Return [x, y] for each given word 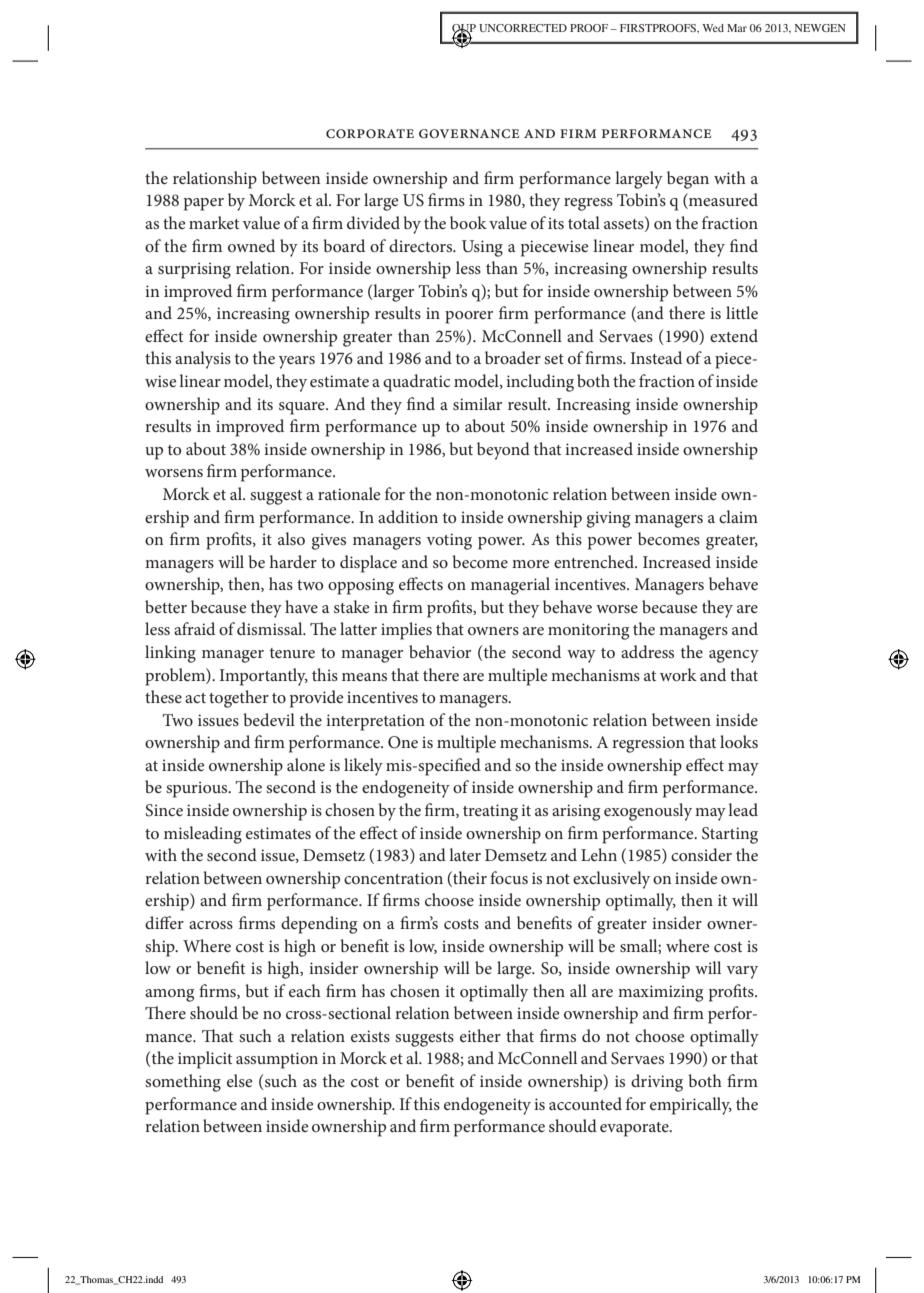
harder [293, 561]
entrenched [595, 561]
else [240, 1080]
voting [449, 541]
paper [204, 204]
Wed [713, 28]
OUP [464, 29]
